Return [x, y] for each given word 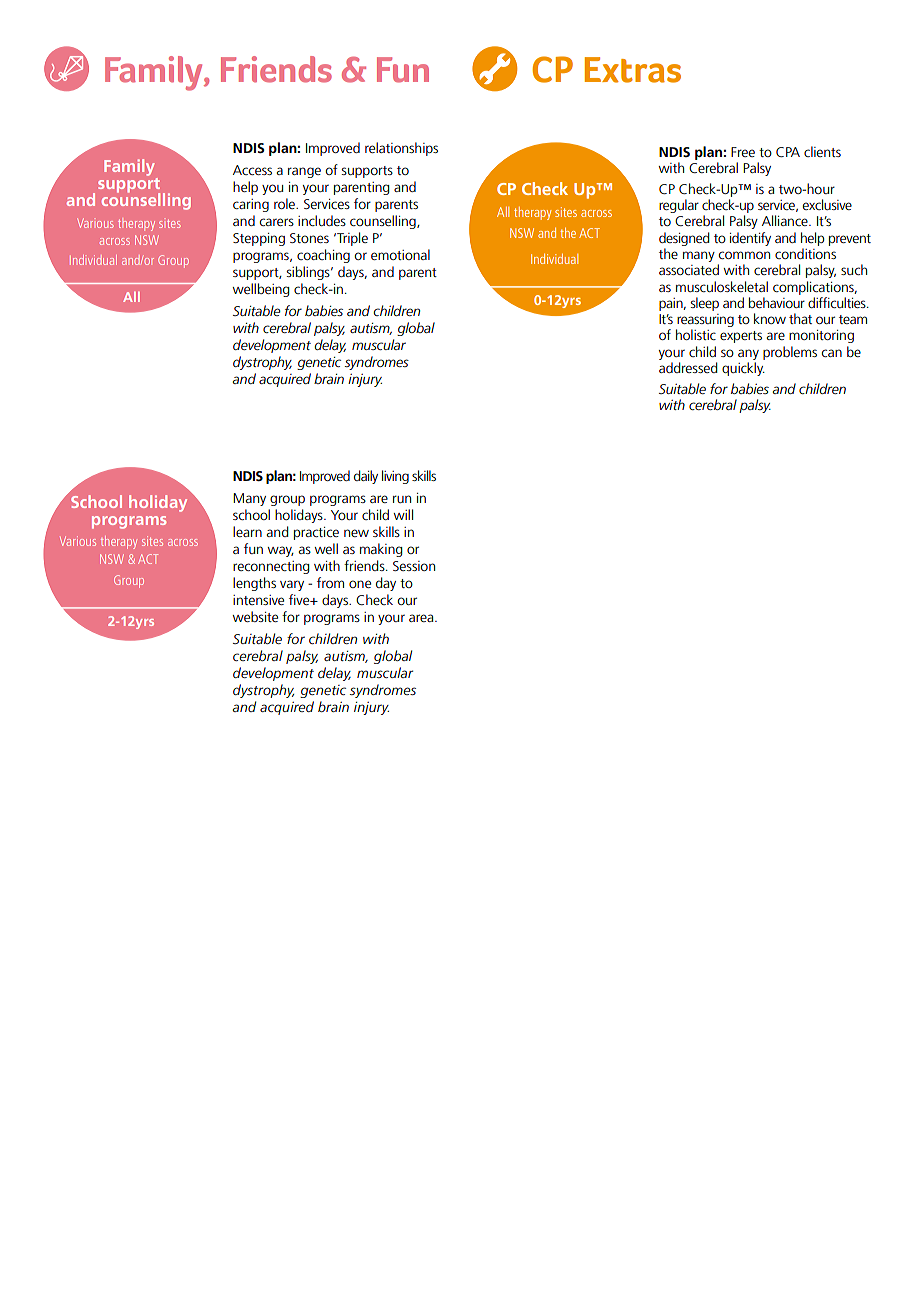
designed [684, 239]
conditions [805, 253]
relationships [401, 149]
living [395, 477]
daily [366, 477]
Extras [633, 70]
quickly [743, 369]
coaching [323, 256]
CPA [788, 152]
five [300, 599]
